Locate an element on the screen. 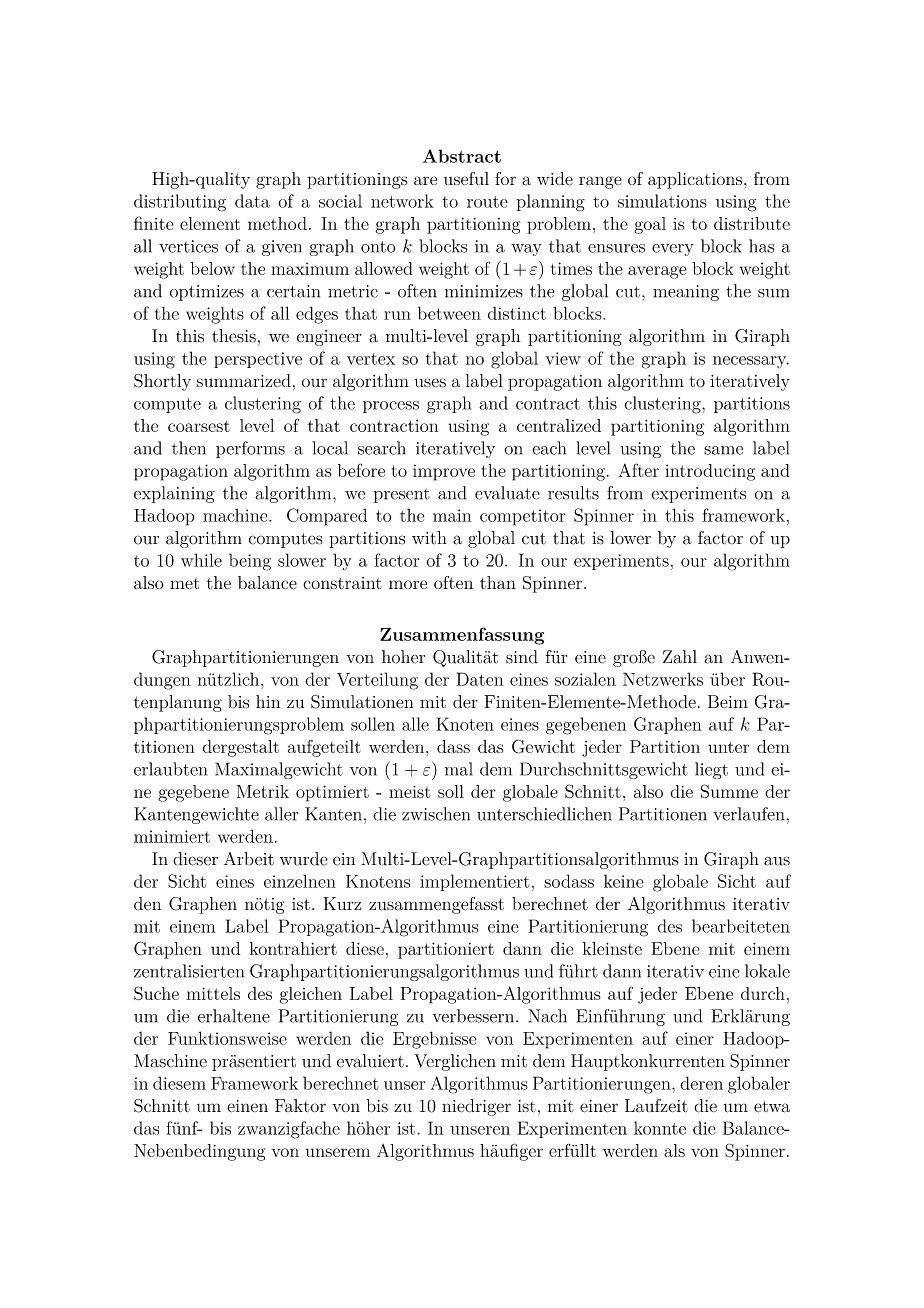  introducing is located at coordinates (710, 472).
